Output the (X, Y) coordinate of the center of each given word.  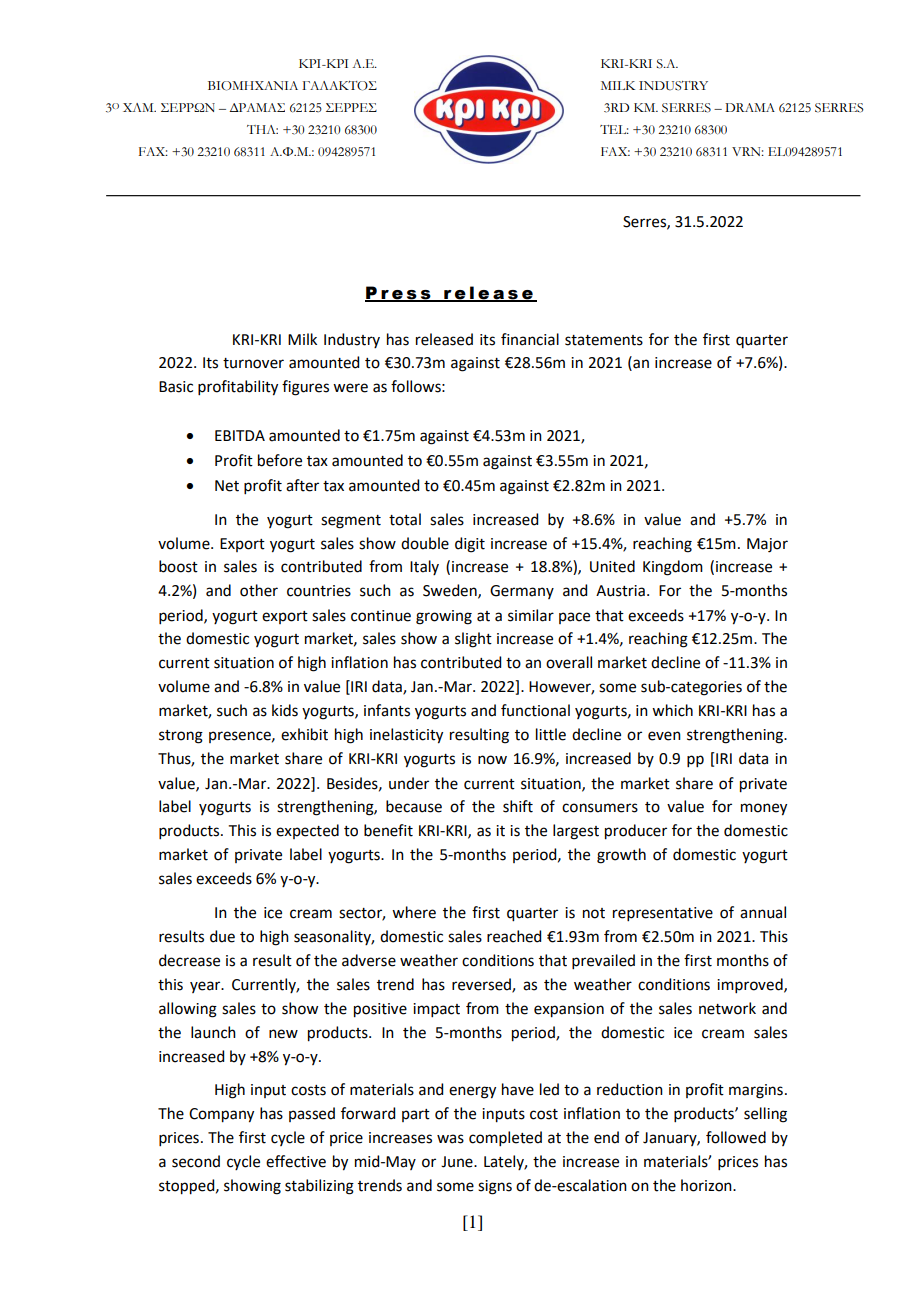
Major (767, 545)
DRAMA (750, 107)
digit (470, 545)
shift (518, 806)
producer (636, 832)
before (280, 460)
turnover (253, 363)
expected (307, 831)
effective (296, 1161)
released (444, 339)
